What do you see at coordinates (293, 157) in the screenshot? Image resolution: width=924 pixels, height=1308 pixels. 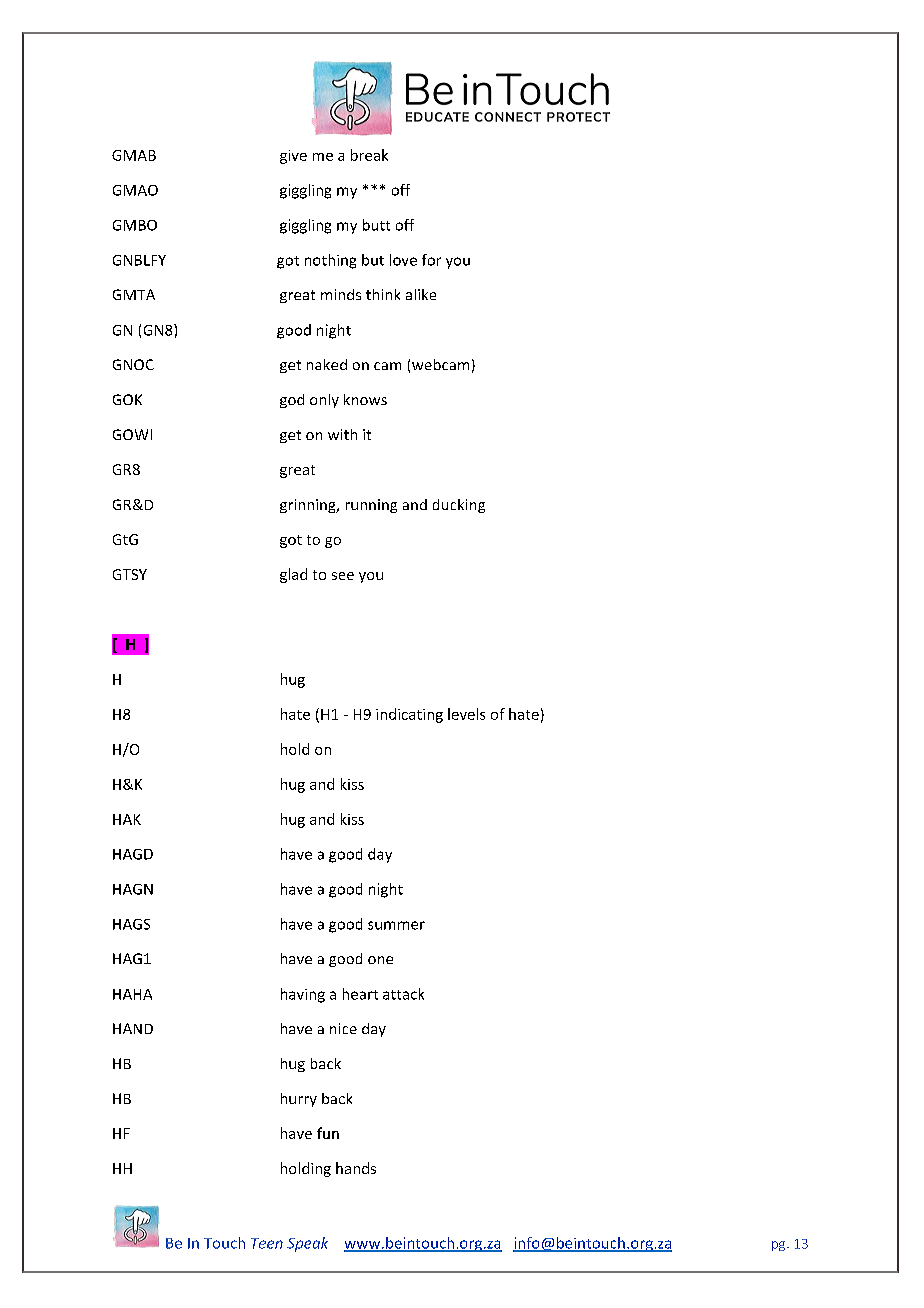 I see `give` at bounding box center [293, 157].
